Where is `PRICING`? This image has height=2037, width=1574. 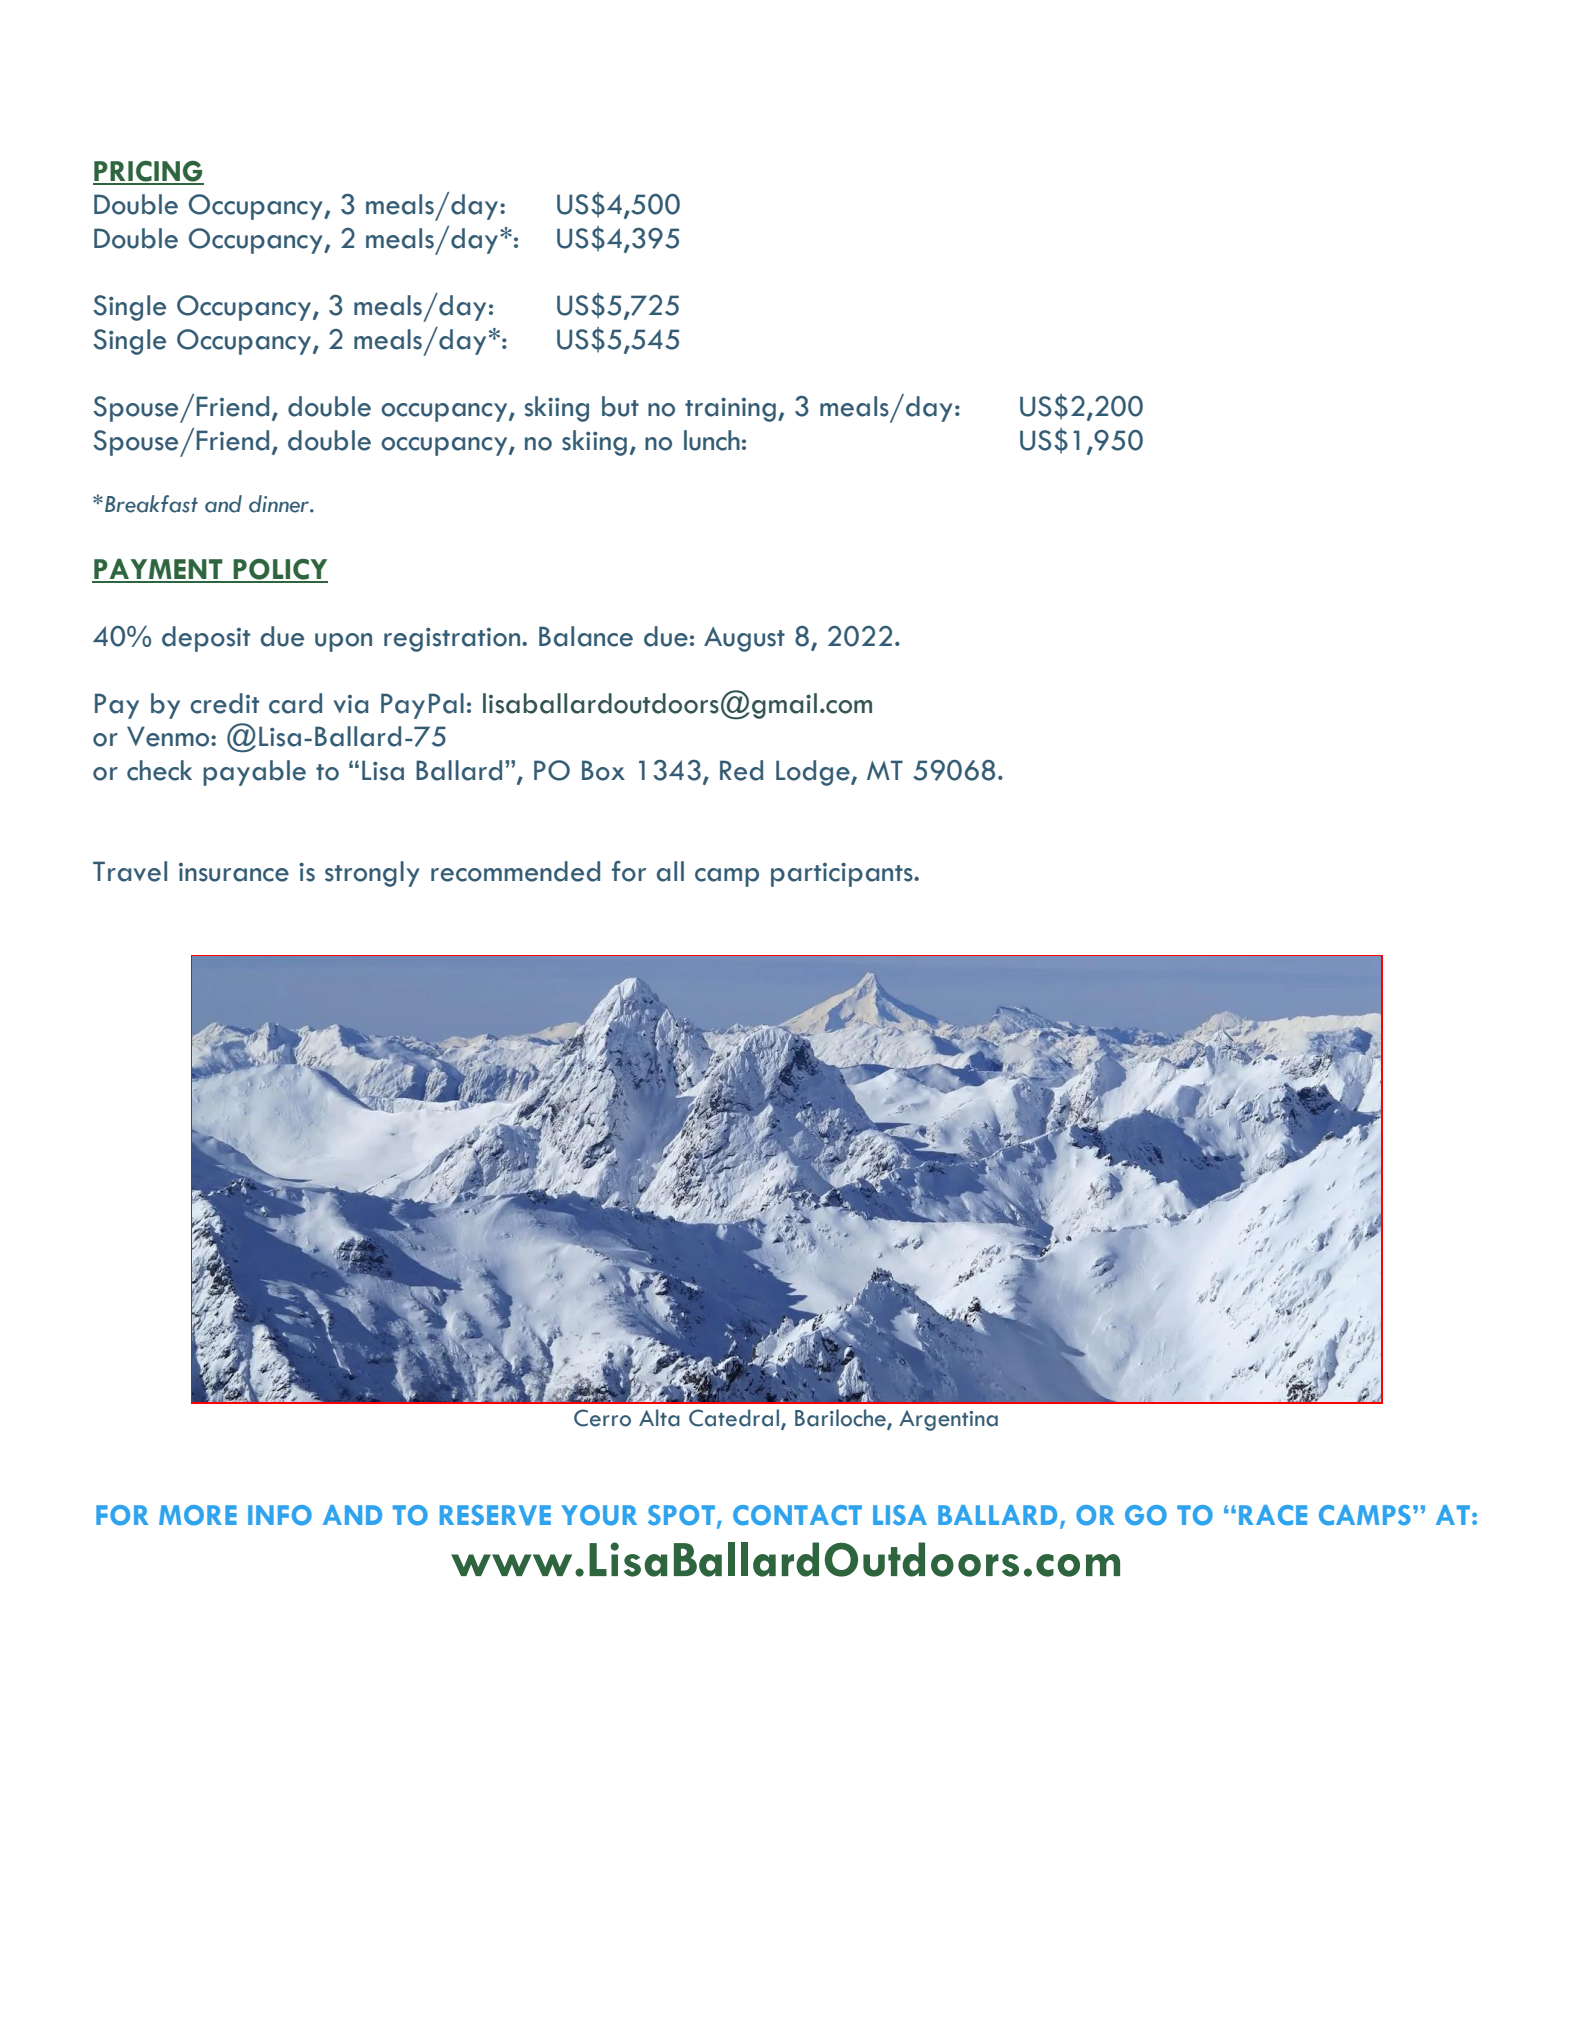 PRICING is located at coordinates (148, 172).
